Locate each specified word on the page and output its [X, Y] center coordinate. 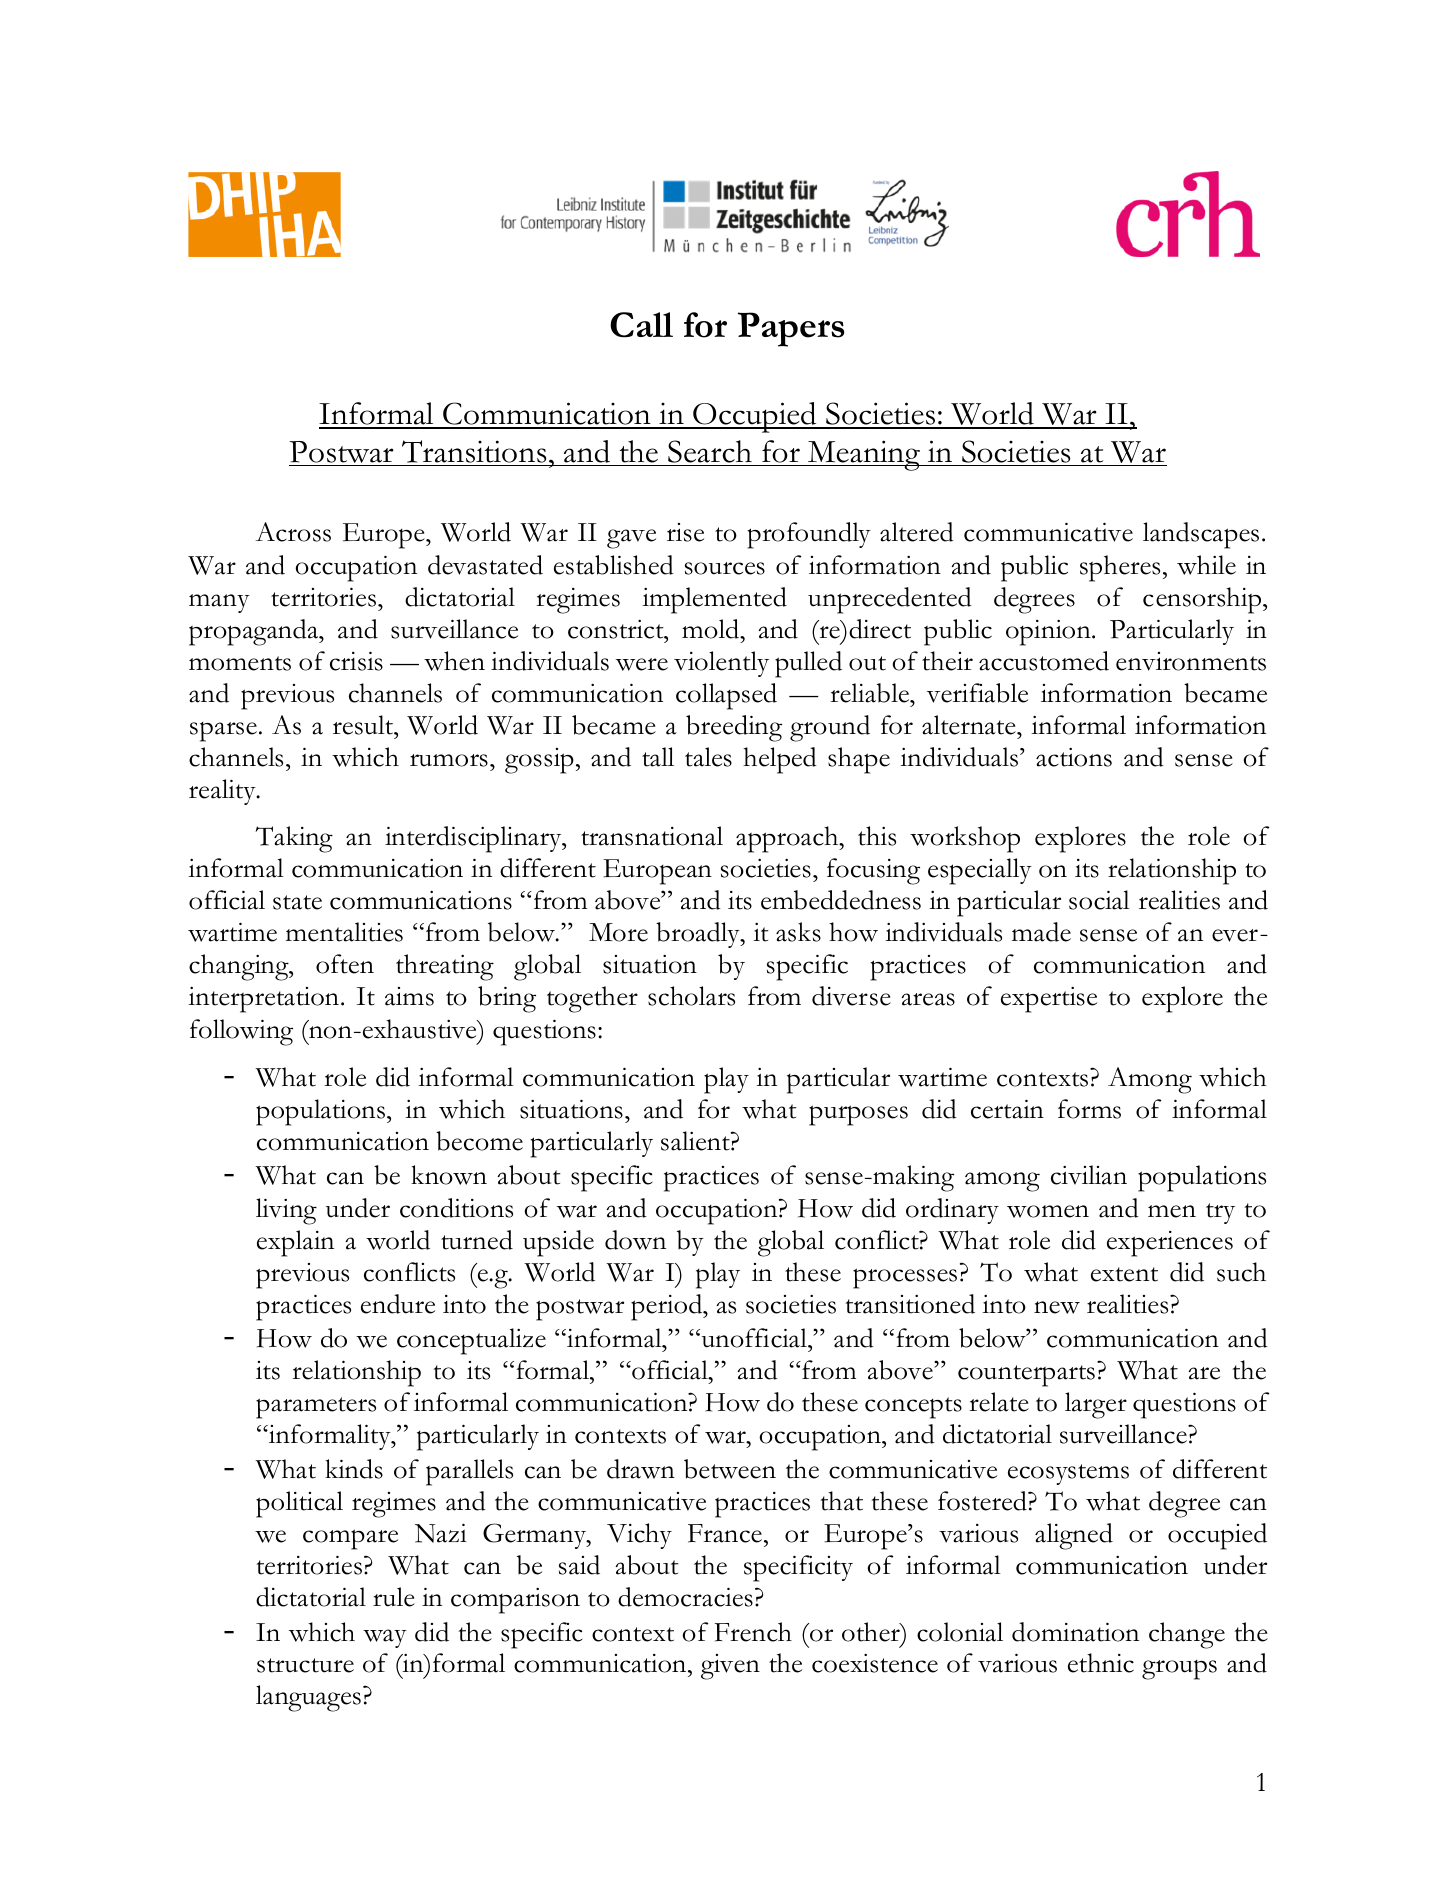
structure [305, 1665]
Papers [791, 329]
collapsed [726, 696]
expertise [1049, 1000]
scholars [691, 996]
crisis [356, 661]
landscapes [1201, 535]
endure [398, 1304]
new [1057, 1307]
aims [409, 996]
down [635, 1240]
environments [1191, 661]
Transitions [474, 451]
